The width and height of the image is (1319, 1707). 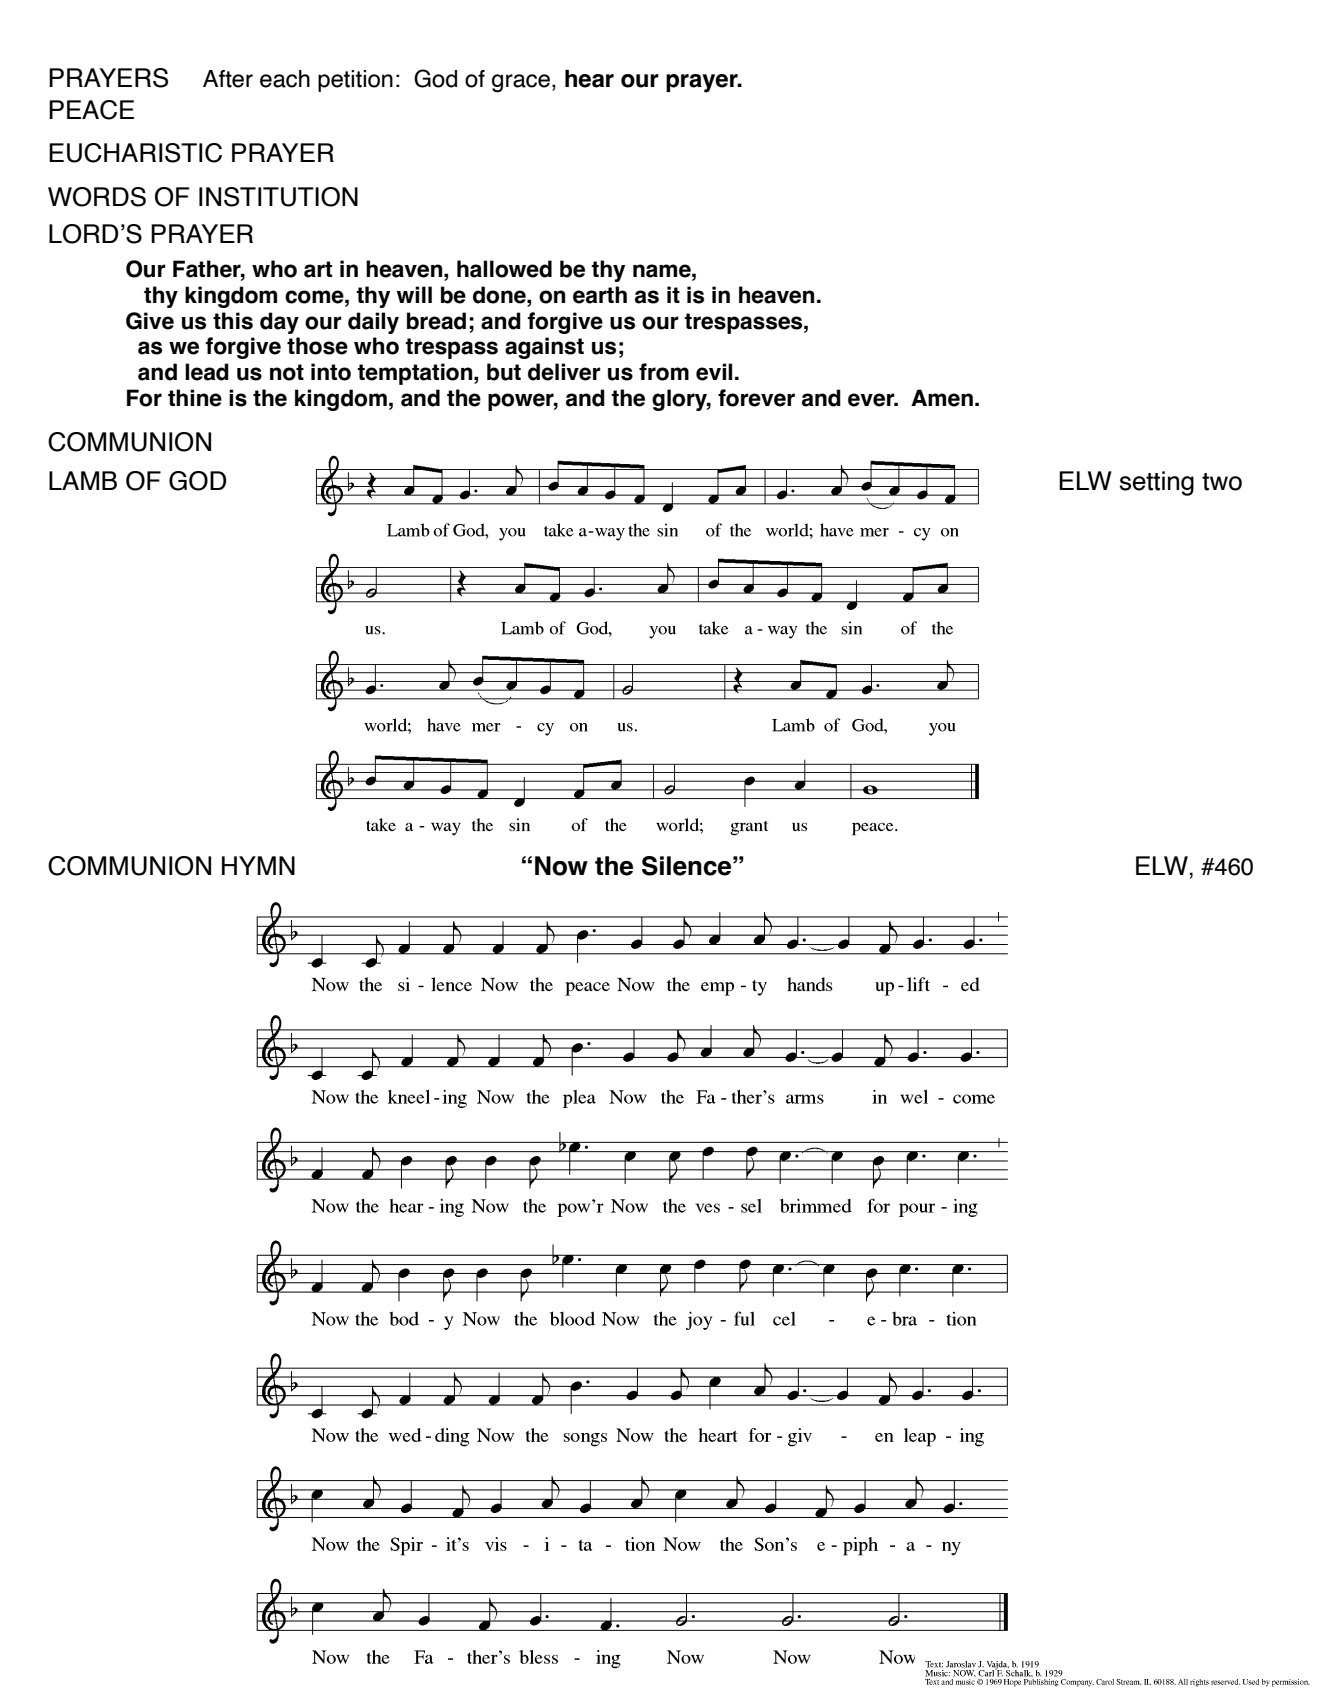 I want to click on two, so click(x=1222, y=482).
